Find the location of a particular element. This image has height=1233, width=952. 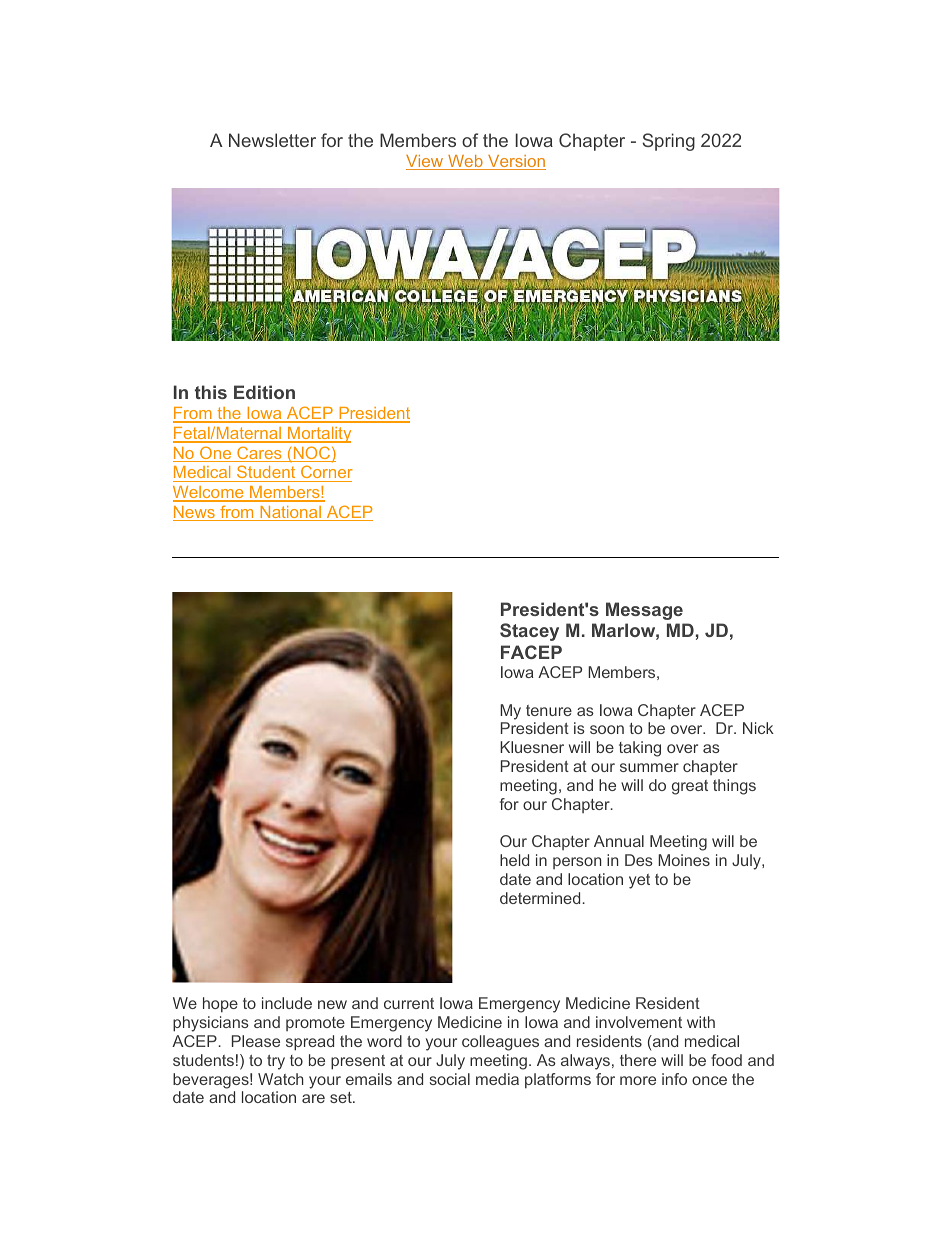

Cares is located at coordinates (259, 454).
